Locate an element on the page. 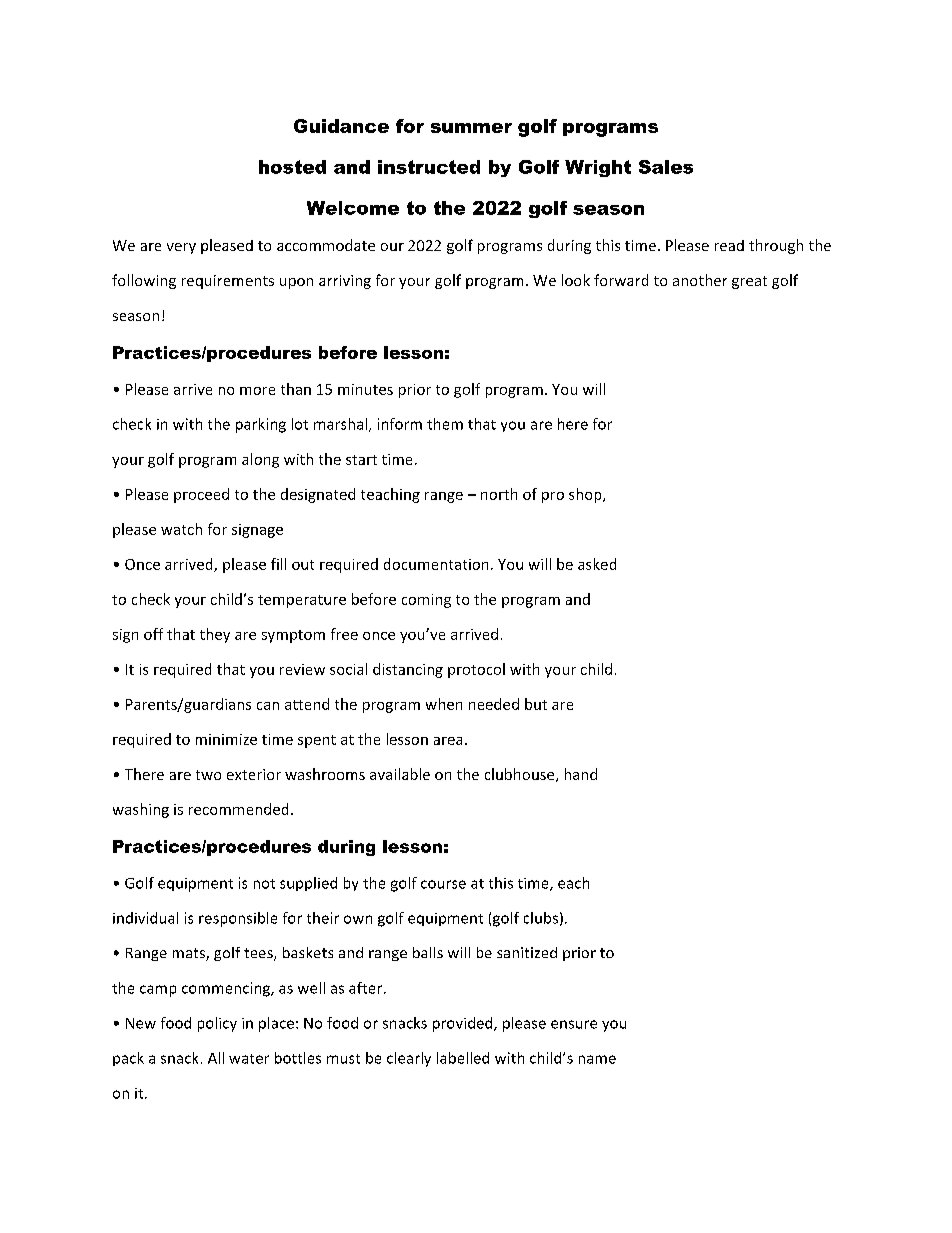  instructed is located at coordinates (429, 167).
